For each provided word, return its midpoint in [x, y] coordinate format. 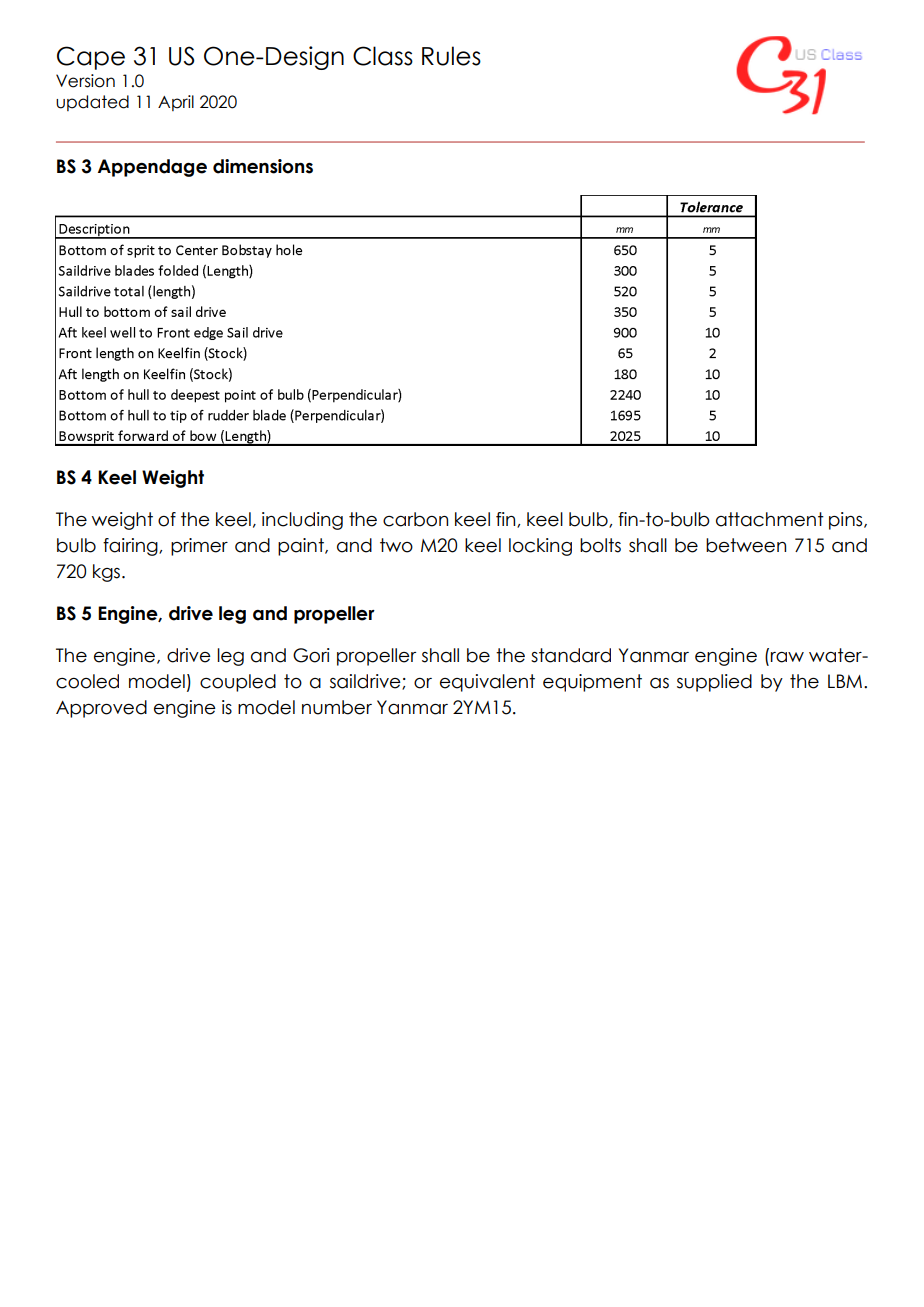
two [396, 545]
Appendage [152, 168]
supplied [714, 683]
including [302, 521]
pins [847, 521]
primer [199, 547]
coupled [238, 683]
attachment [770, 519]
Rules [451, 56]
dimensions [263, 166]
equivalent [487, 683]
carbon [415, 519]
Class [383, 56]
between [746, 545]
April [176, 103]
